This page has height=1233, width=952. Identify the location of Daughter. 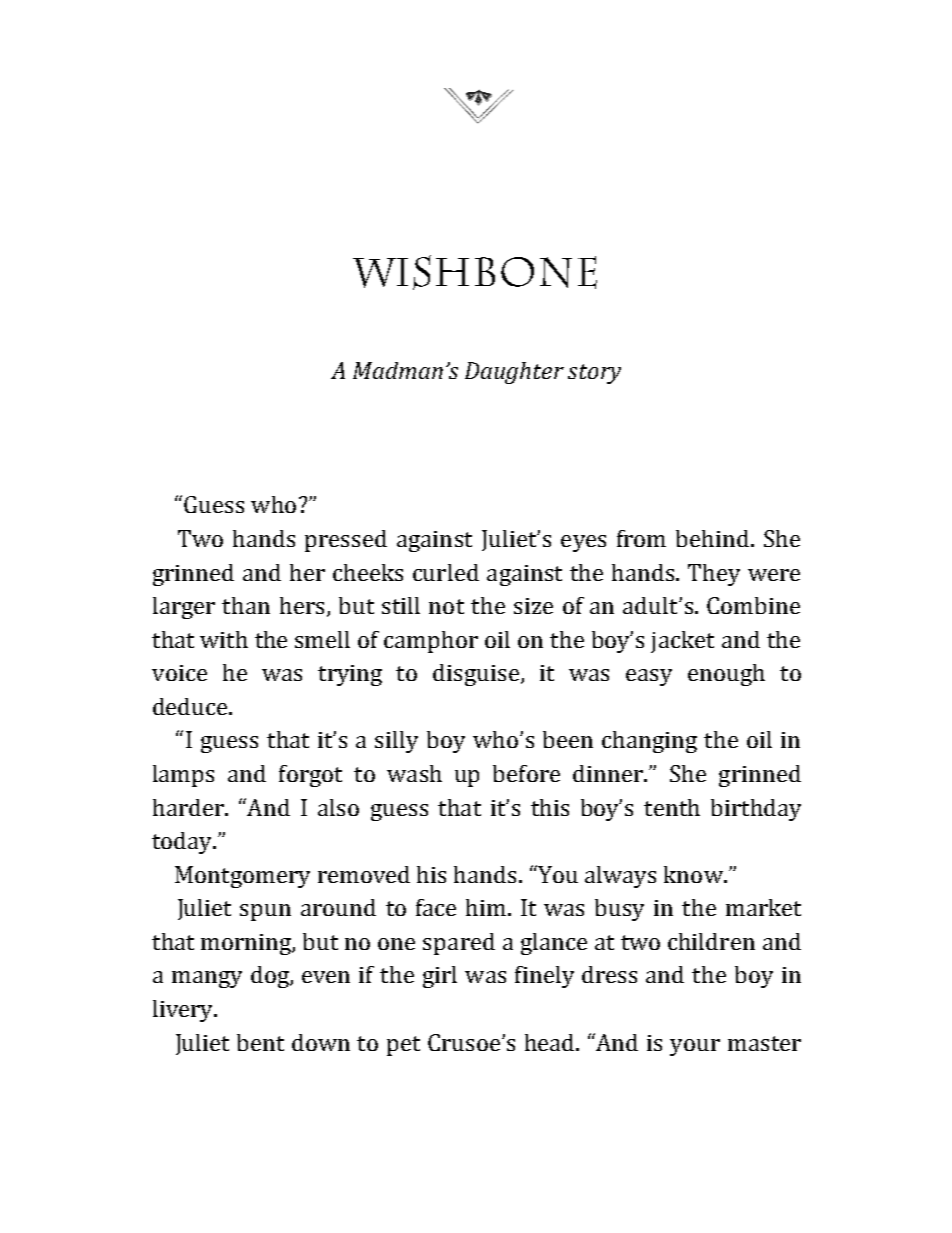
(514, 373).
